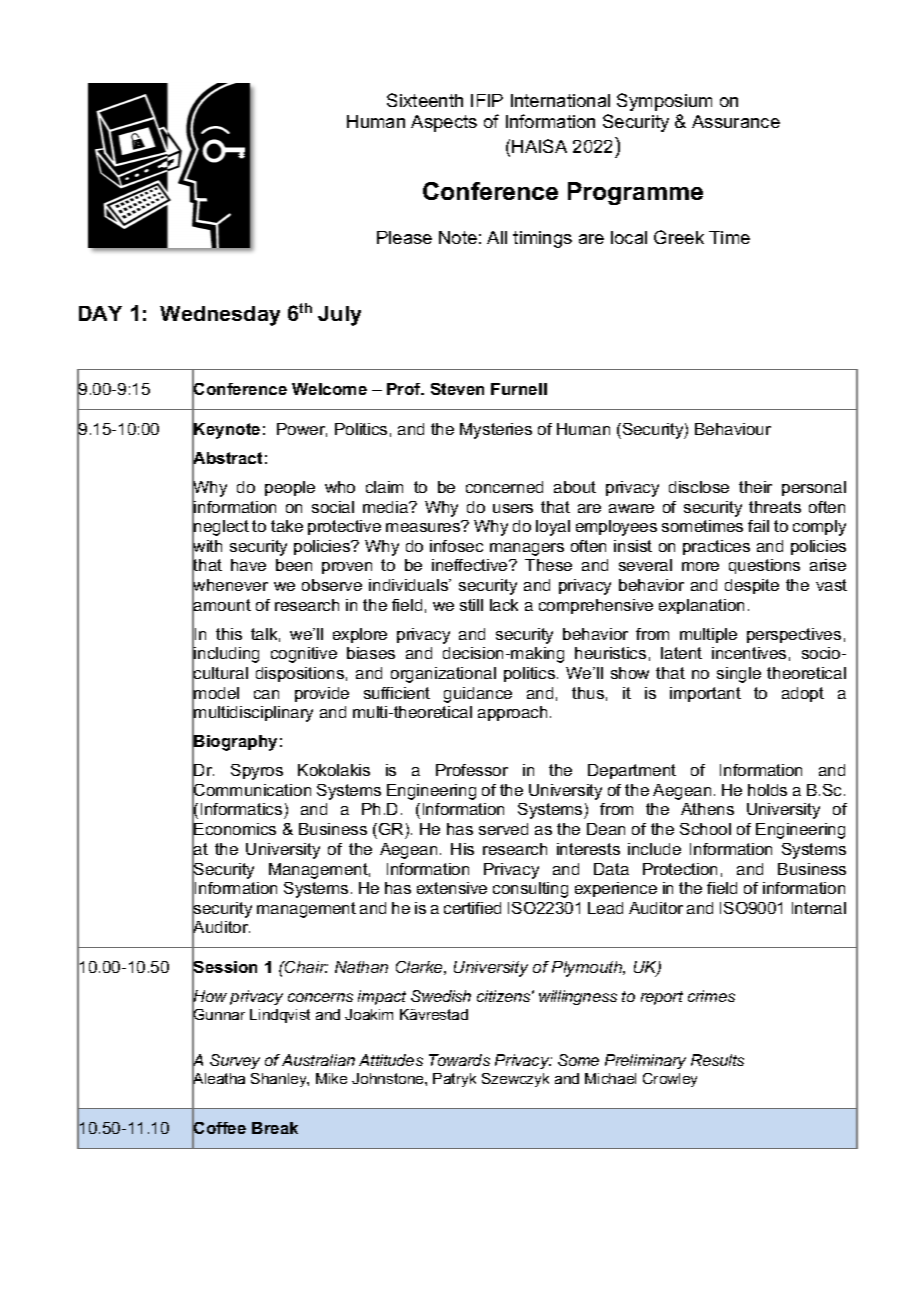 The image size is (924, 1308). What do you see at coordinates (241, 809) in the screenshot?
I see `Informatics` at bounding box center [241, 809].
